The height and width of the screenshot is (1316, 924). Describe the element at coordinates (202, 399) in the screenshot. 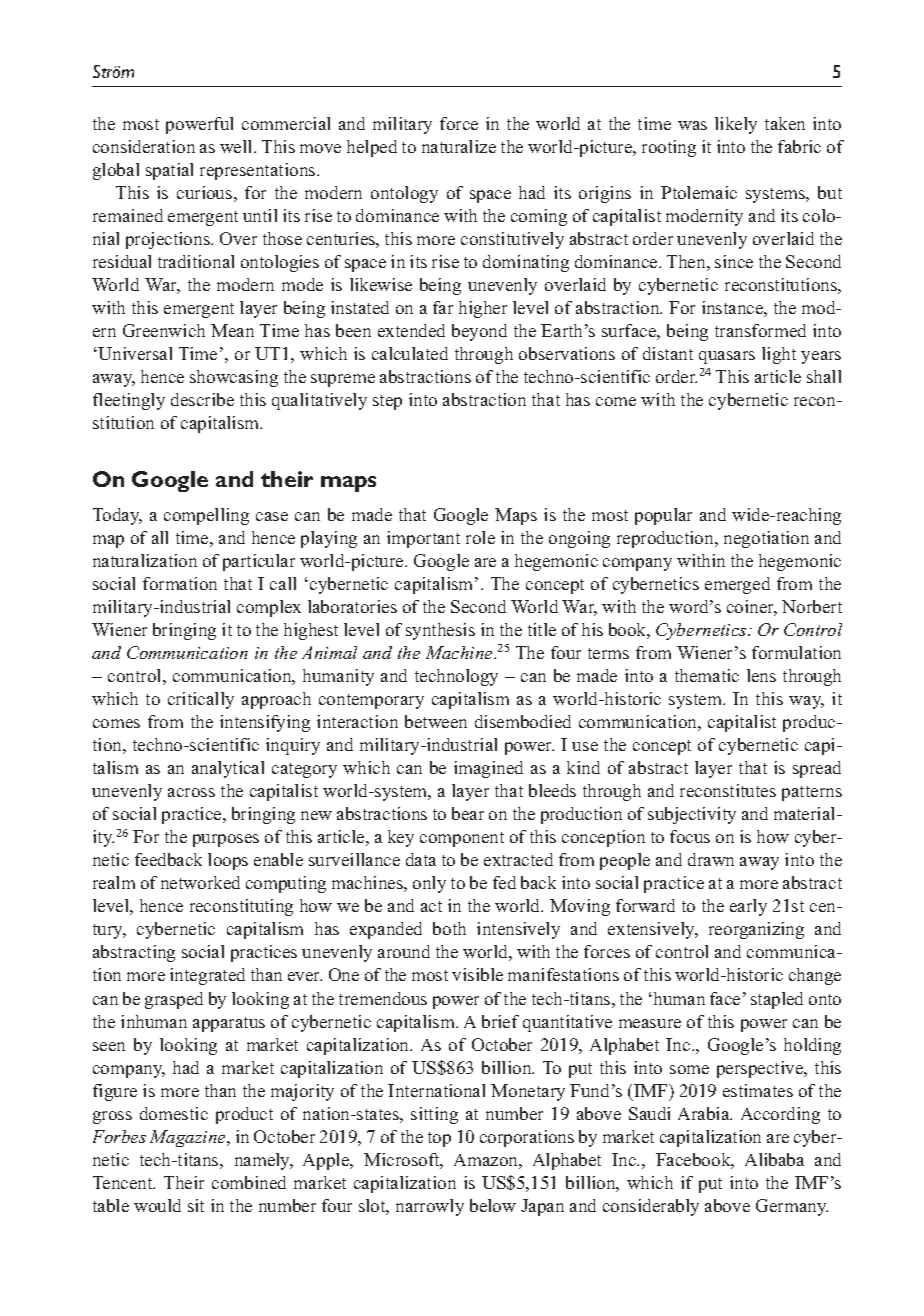

I see `describe` at that location.
